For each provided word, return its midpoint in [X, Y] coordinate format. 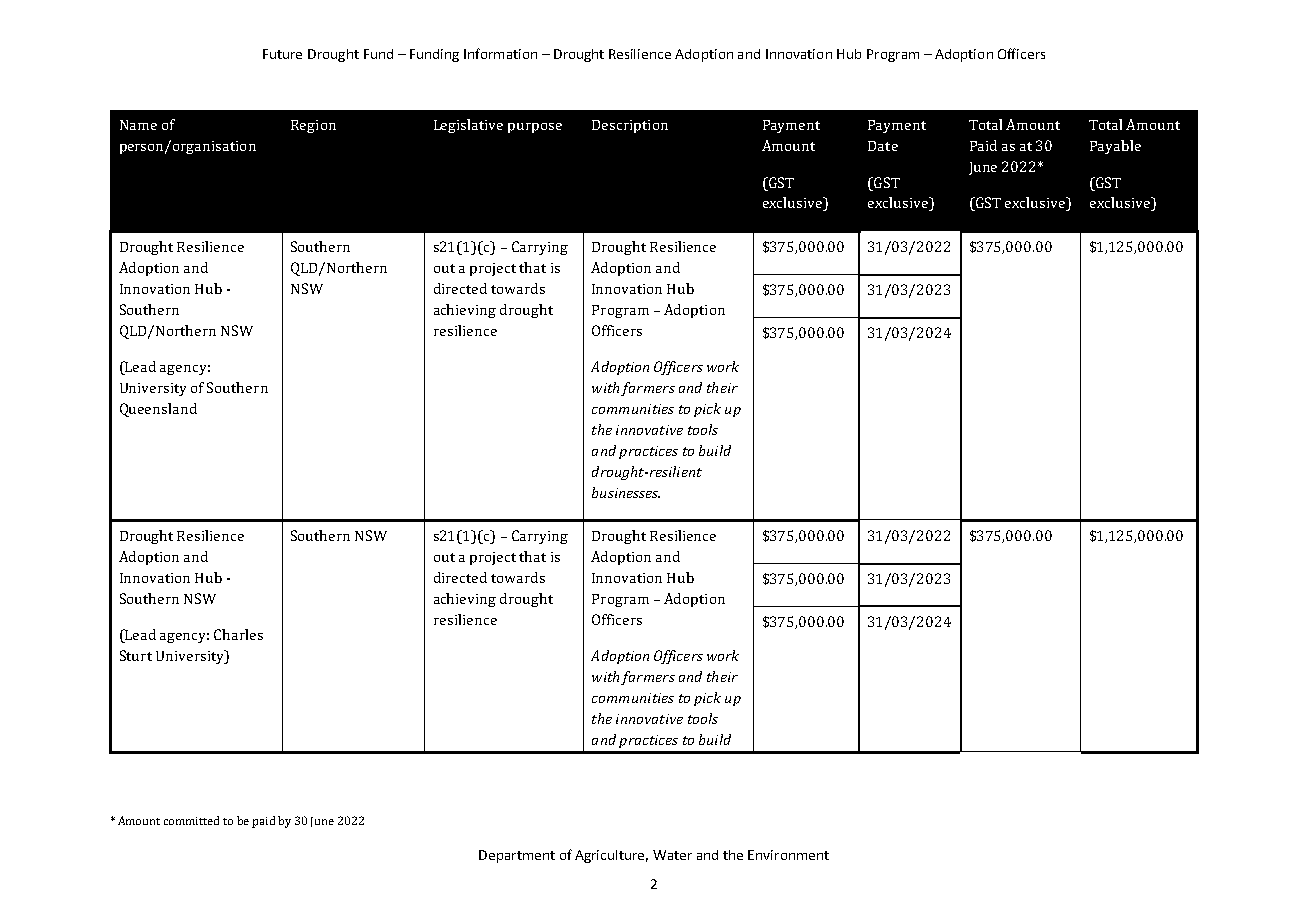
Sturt [136, 655]
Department [517, 856]
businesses [626, 492]
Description [630, 126]
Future [282, 54]
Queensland [158, 410]
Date [883, 146]
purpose [535, 128]
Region [313, 126]
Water [672, 855]
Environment [788, 855]
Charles [238, 634]
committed [191, 820]
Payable [1115, 147]
